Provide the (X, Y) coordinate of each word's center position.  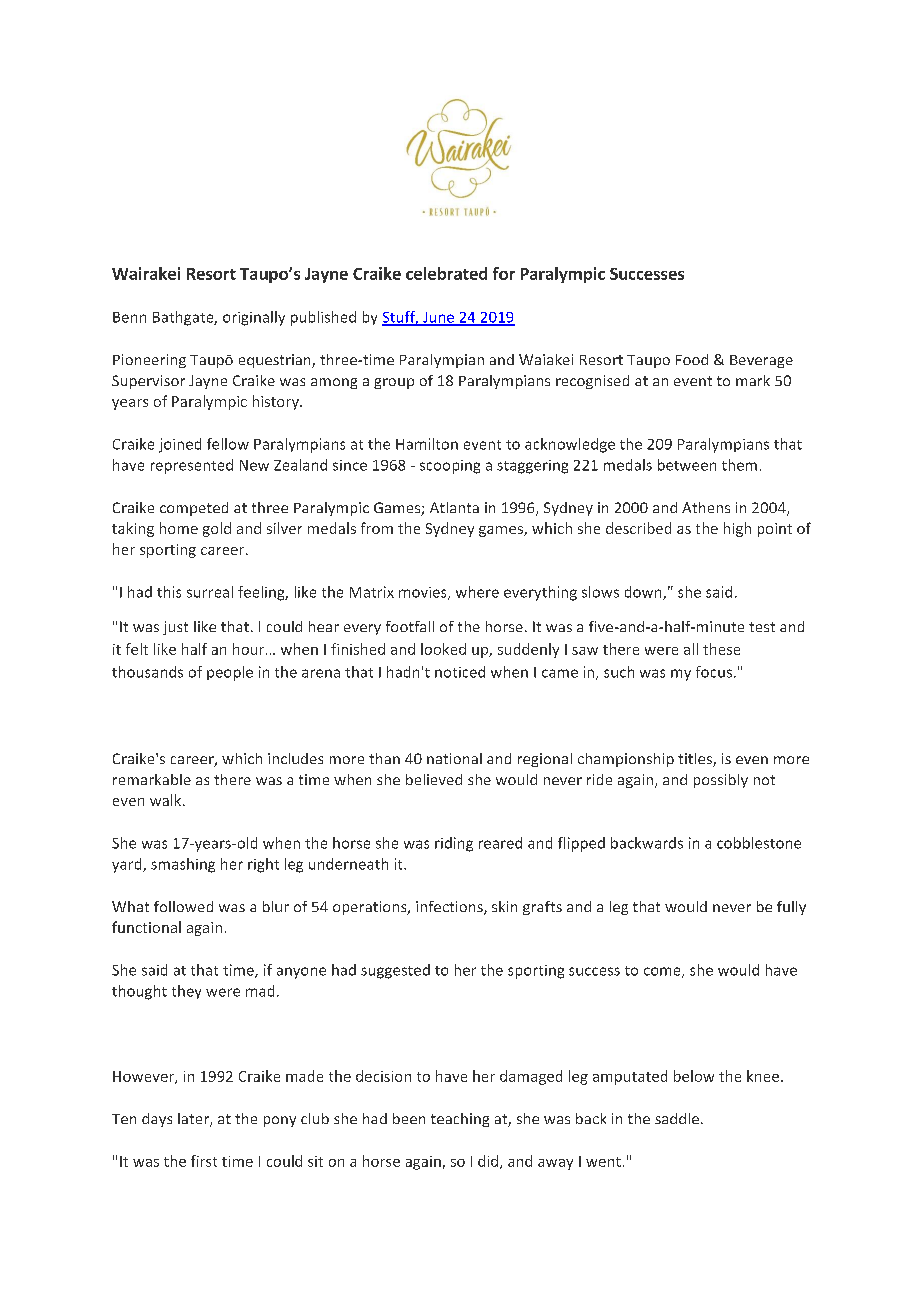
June (439, 318)
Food (692, 359)
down (644, 593)
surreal (210, 592)
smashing (183, 865)
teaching (460, 1120)
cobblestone (759, 843)
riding (454, 844)
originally (254, 318)
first (204, 1161)
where (477, 592)
